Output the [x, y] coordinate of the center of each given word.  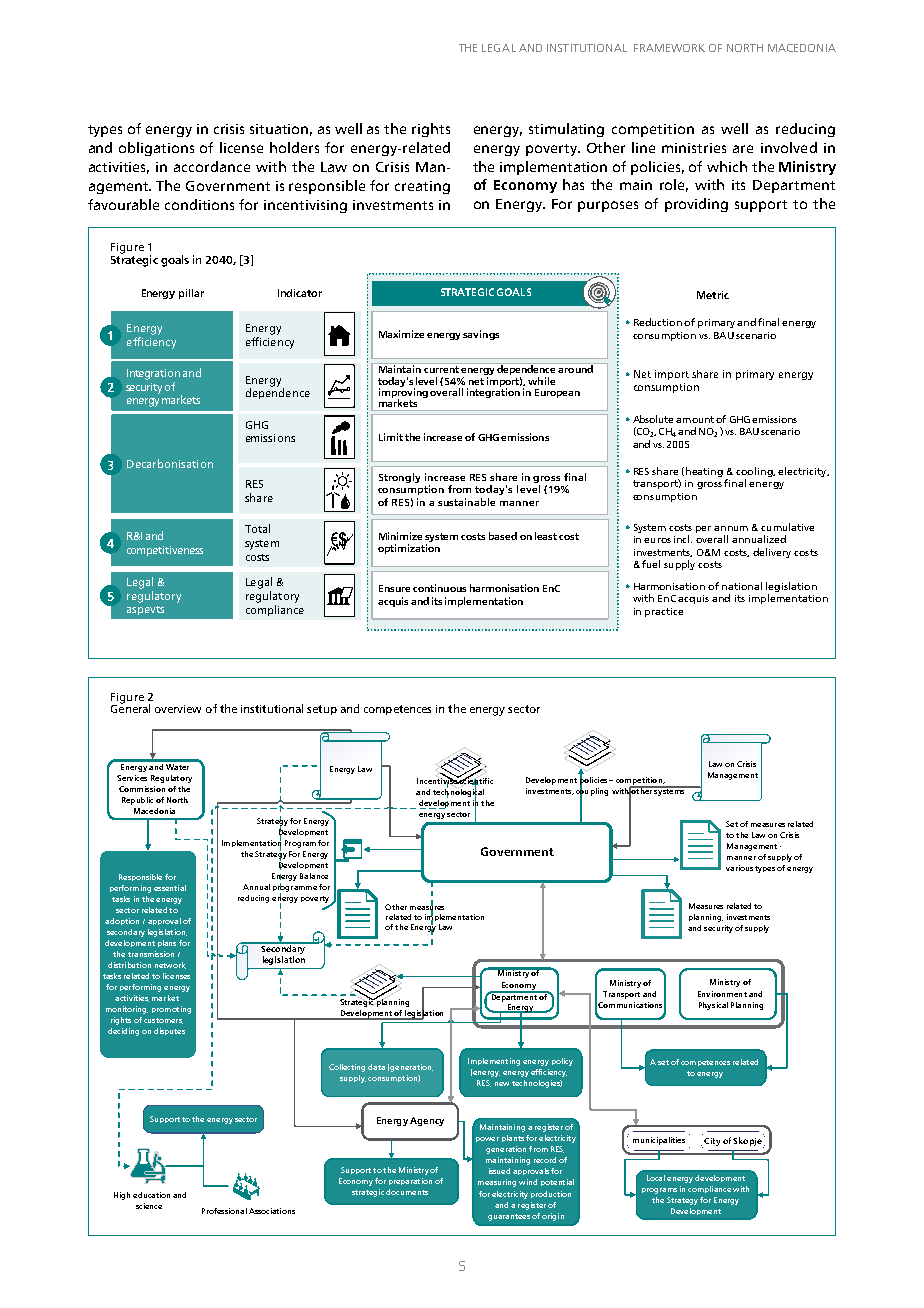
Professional [224, 1211]
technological [458, 792]
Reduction [658, 322]
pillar [191, 294]
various [739, 868]
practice [664, 612]
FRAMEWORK [669, 48]
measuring [497, 1183]
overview [178, 709]
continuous [439, 588]
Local [656, 1178]
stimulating [566, 130]
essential [170, 888]
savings [481, 335]
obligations [156, 149]
